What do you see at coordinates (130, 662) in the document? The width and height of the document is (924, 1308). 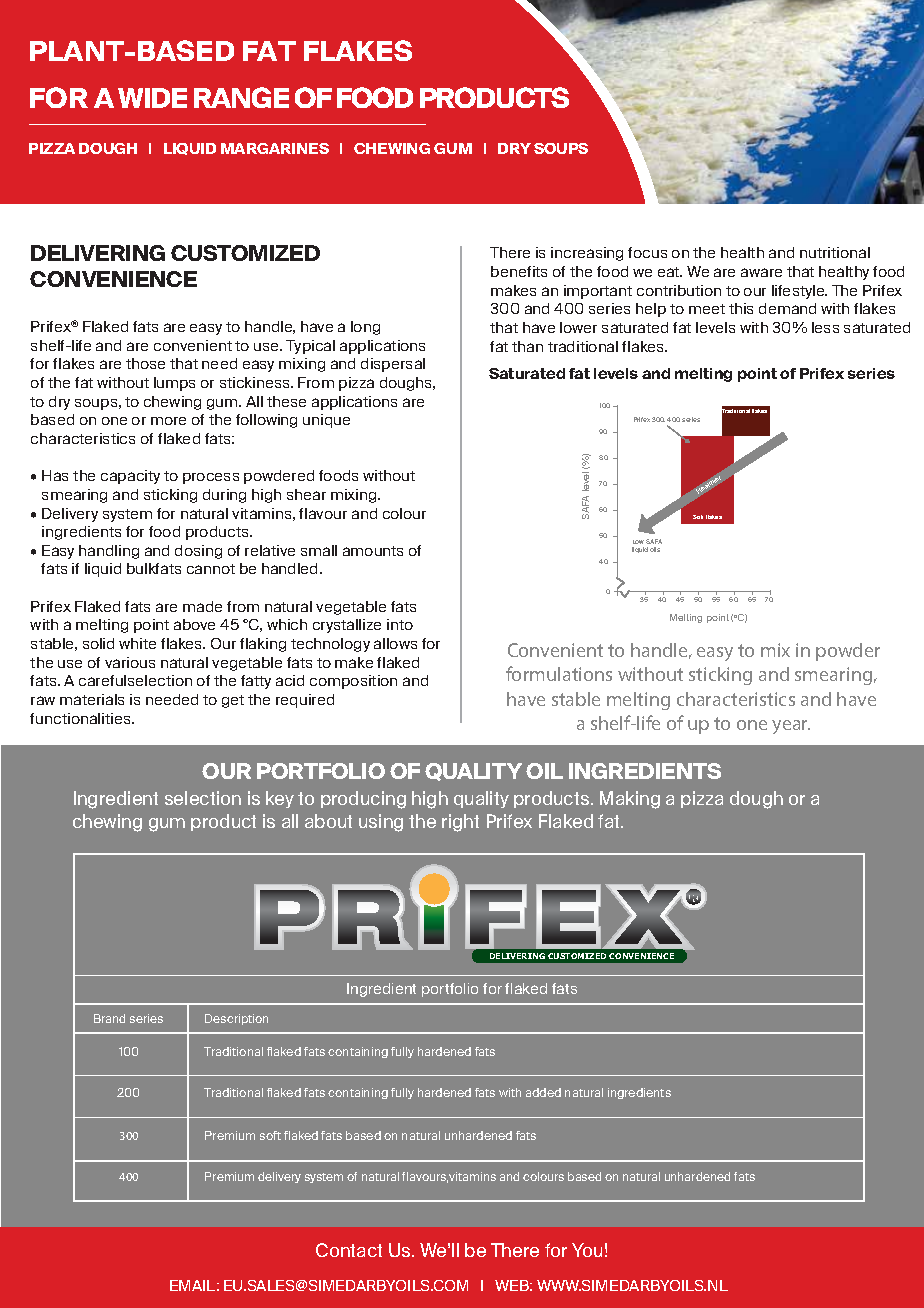 I see `various` at bounding box center [130, 662].
